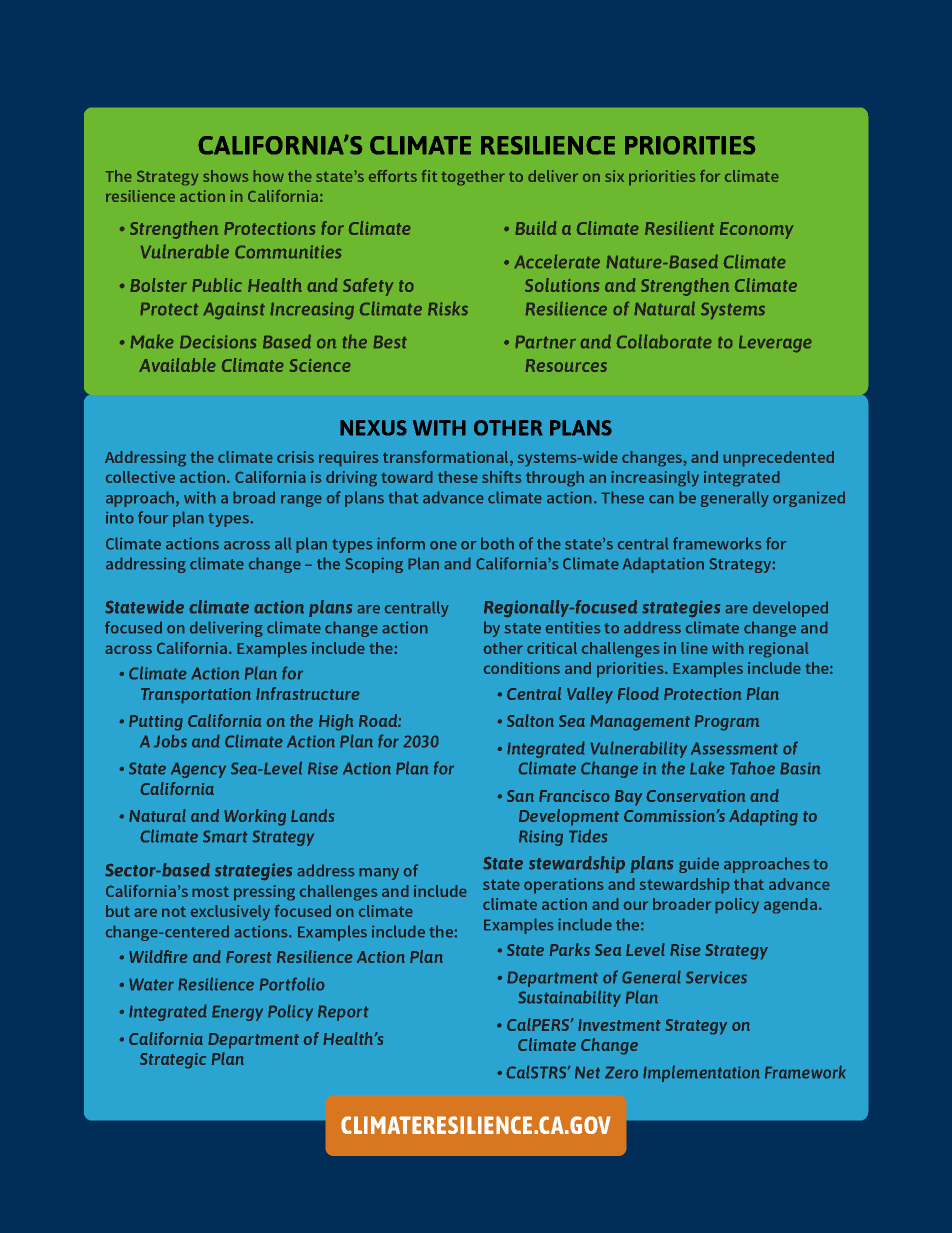  I want to click on Economy, so click(756, 230).
